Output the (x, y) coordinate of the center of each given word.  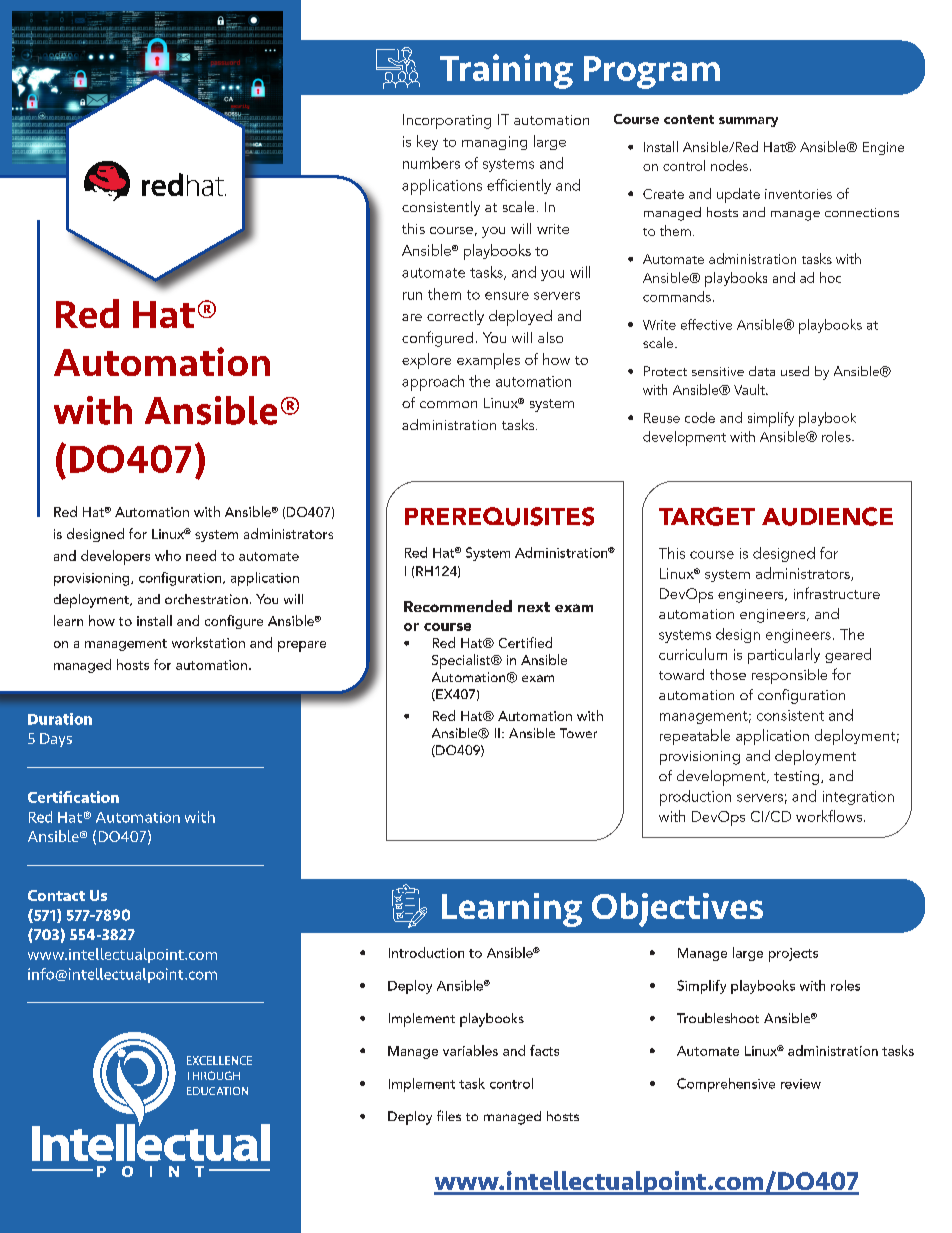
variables (470, 1050)
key (427, 142)
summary (748, 122)
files (449, 1115)
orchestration (206, 599)
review (801, 1084)
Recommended (458, 606)
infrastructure (837, 593)
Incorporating (447, 121)
